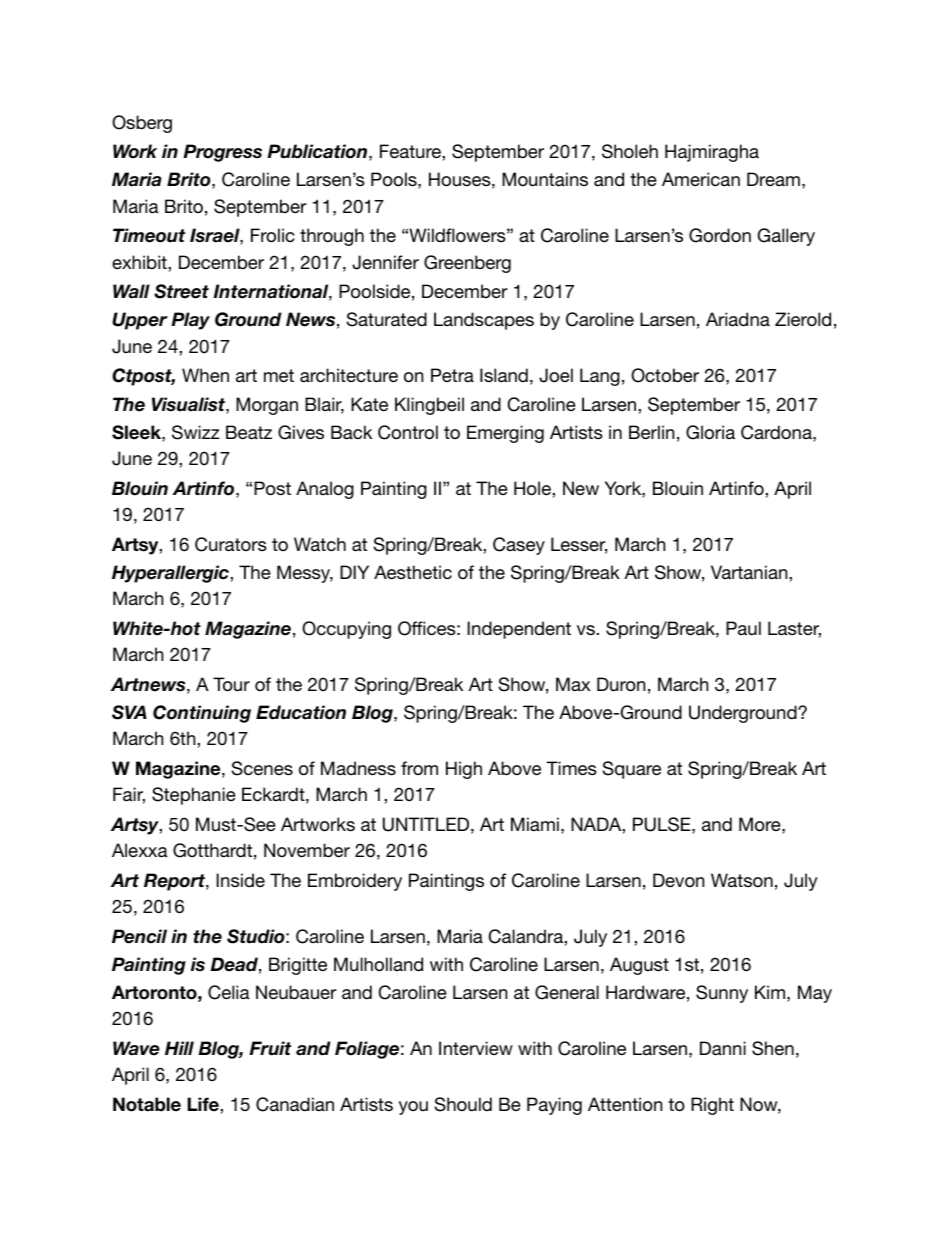 Image resolution: width=952 pixels, height=1233 pixels. What do you see at coordinates (464, 770) in the screenshot?
I see `High` at bounding box center [464, 770].
